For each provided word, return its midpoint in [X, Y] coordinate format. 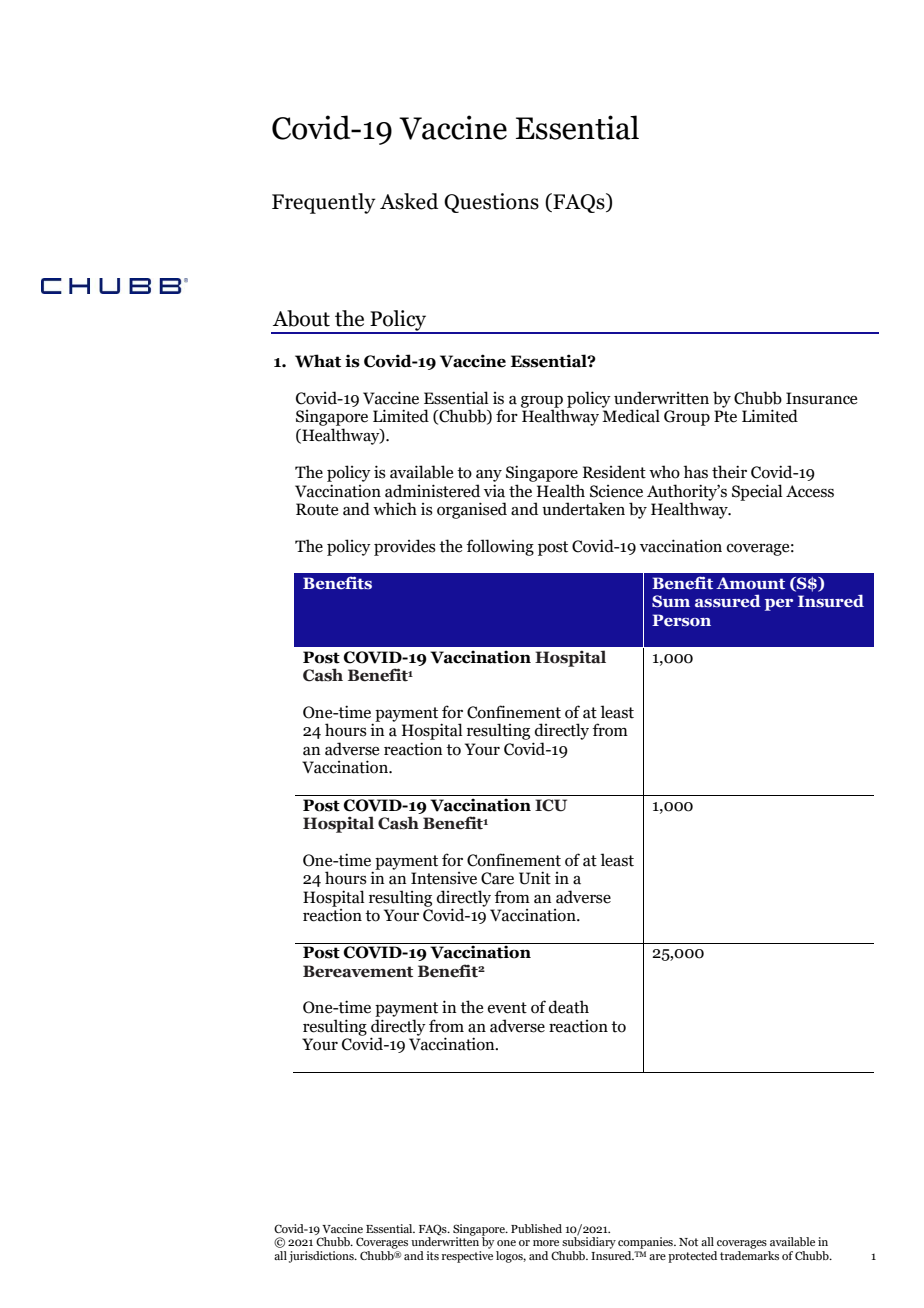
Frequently [324, 203]
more [546, 1243]
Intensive [444, 878]
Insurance [821, 398]
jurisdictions [322, 1257]
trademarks [749, 1254]
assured [728, 600]
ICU [551, 805]
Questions [491, 203]
